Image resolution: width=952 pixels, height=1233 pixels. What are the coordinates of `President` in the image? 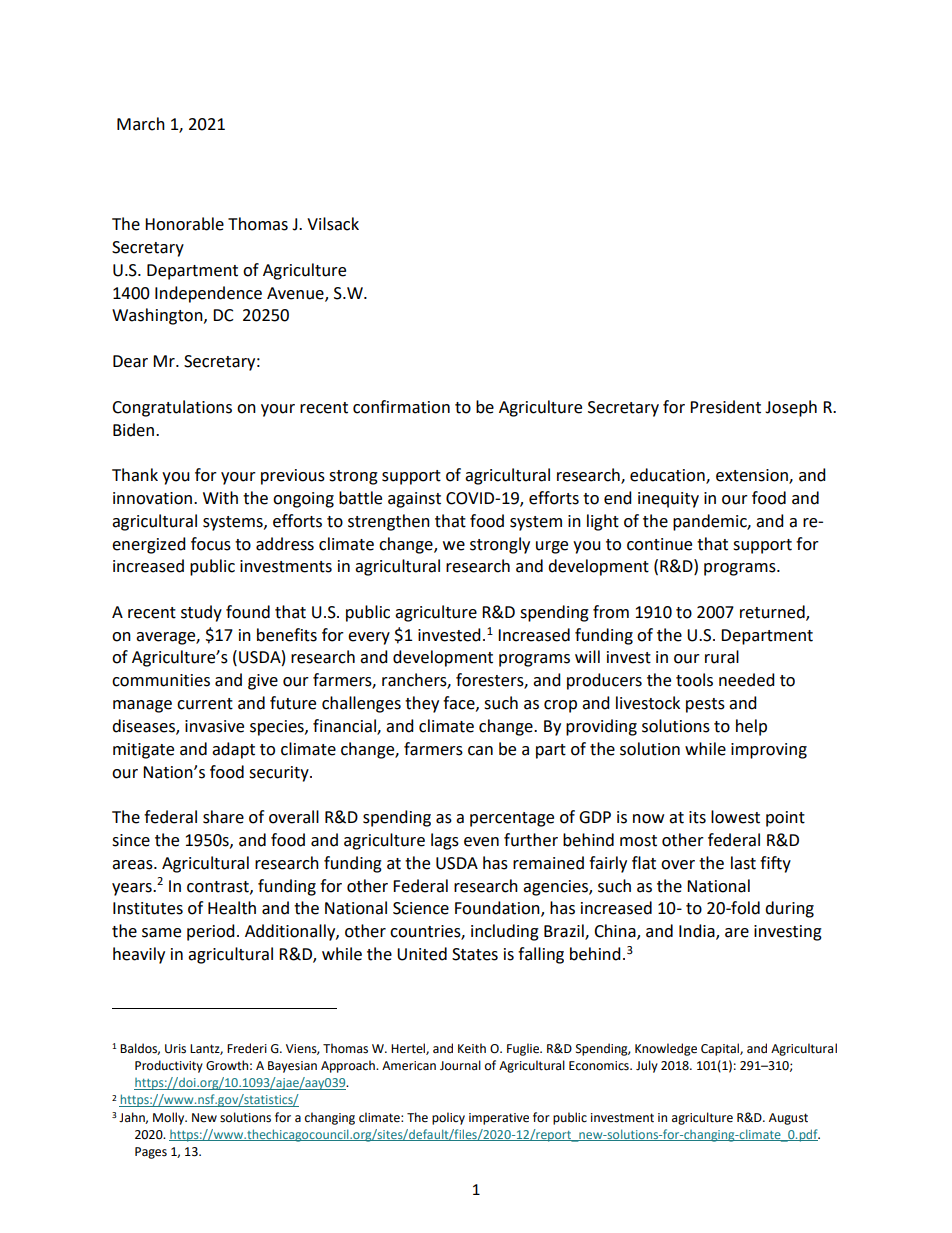 It's located at (725, 407).
